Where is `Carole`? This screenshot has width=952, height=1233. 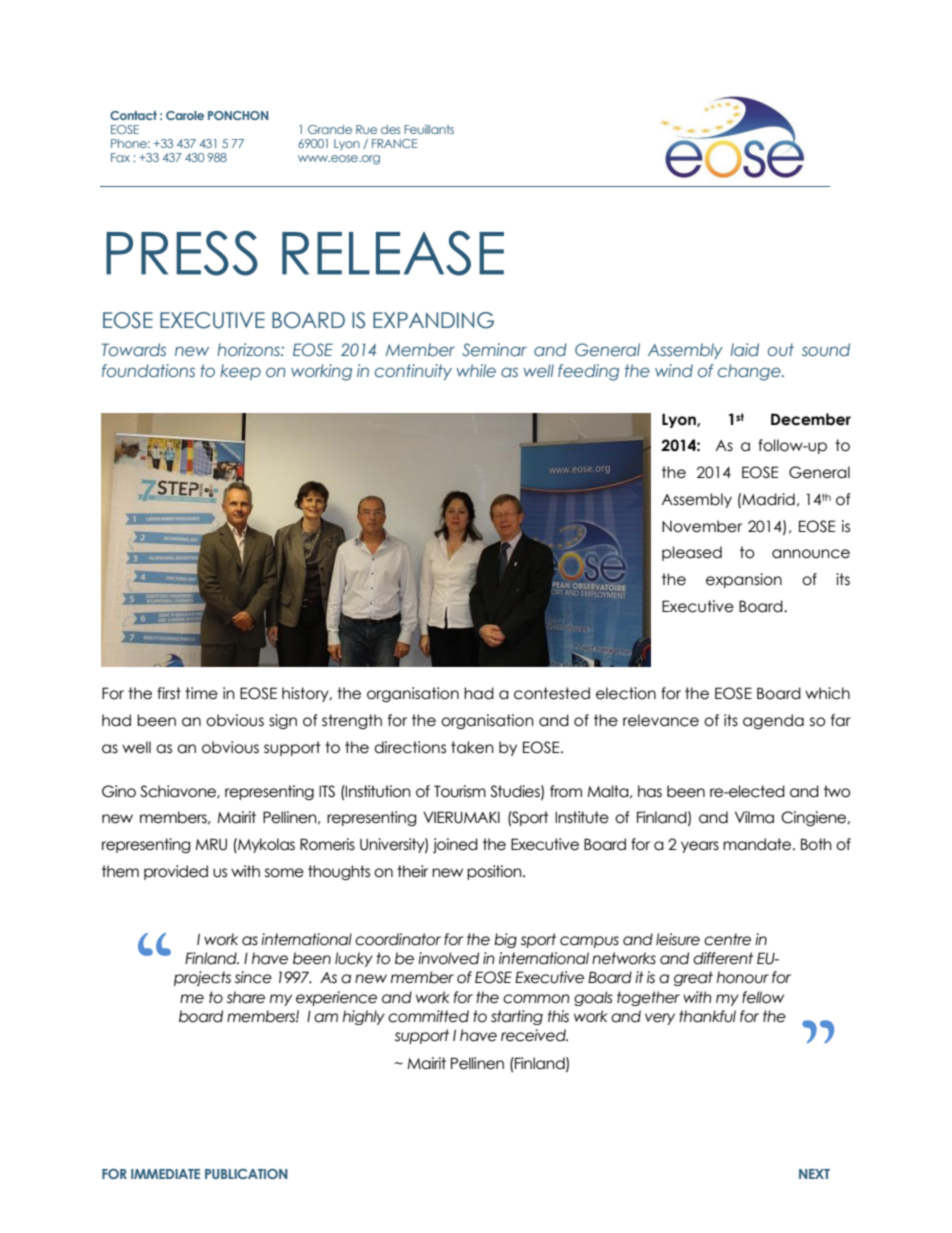
Carole is located at coordinates (185, 115).
